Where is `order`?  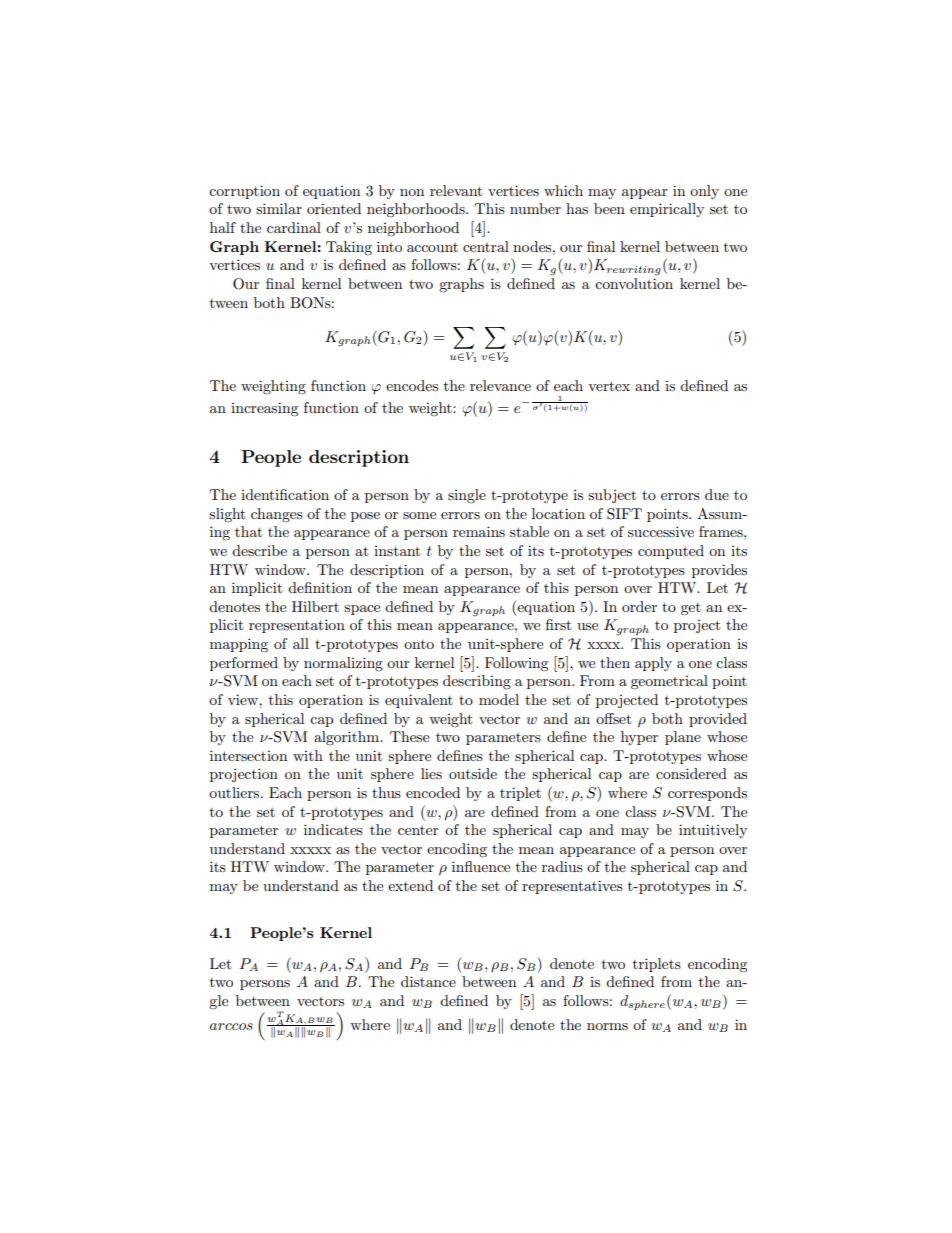
order is located at coordinates (639, 606).
